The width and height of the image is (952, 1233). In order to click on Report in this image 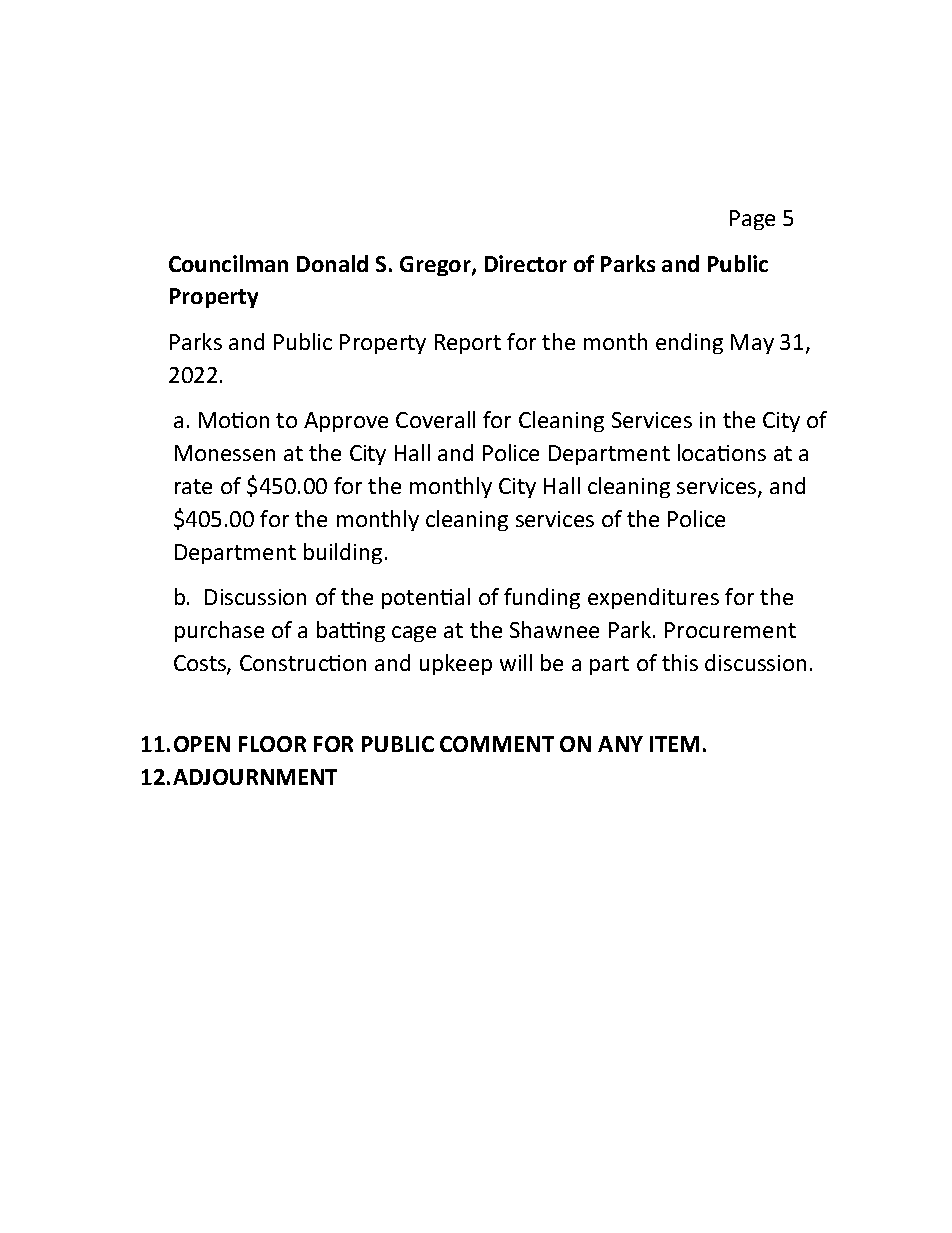, I will do `click(468, 344)`.
